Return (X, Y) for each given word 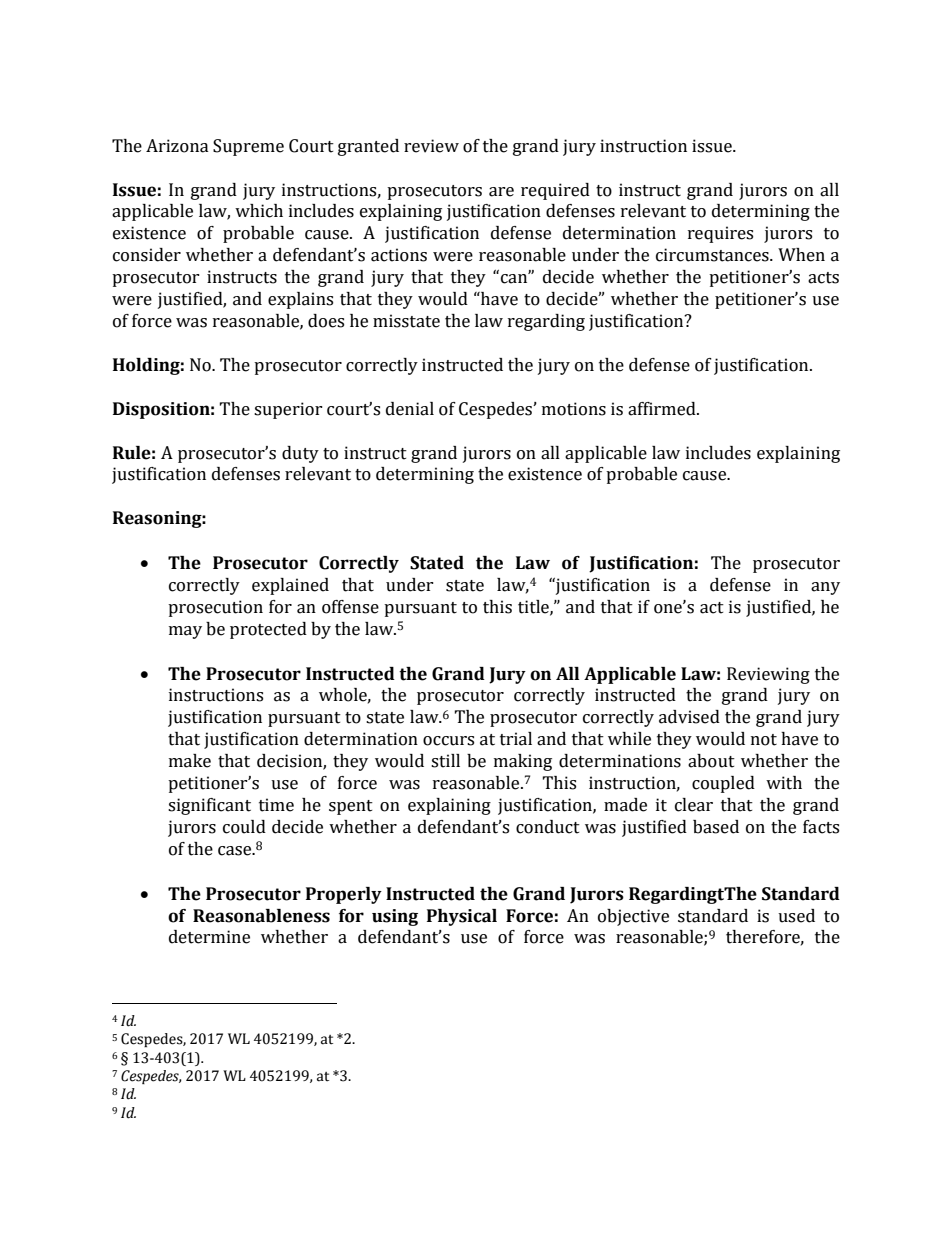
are (501, 192)
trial (516, 739)
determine (209, 937)
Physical (462, 917)
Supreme (248, 147)
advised (689, 717)
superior (288, 410)
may (185, 632)
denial (410, 409)
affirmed (663, 409)
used (796, 916)
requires (720, 234)
